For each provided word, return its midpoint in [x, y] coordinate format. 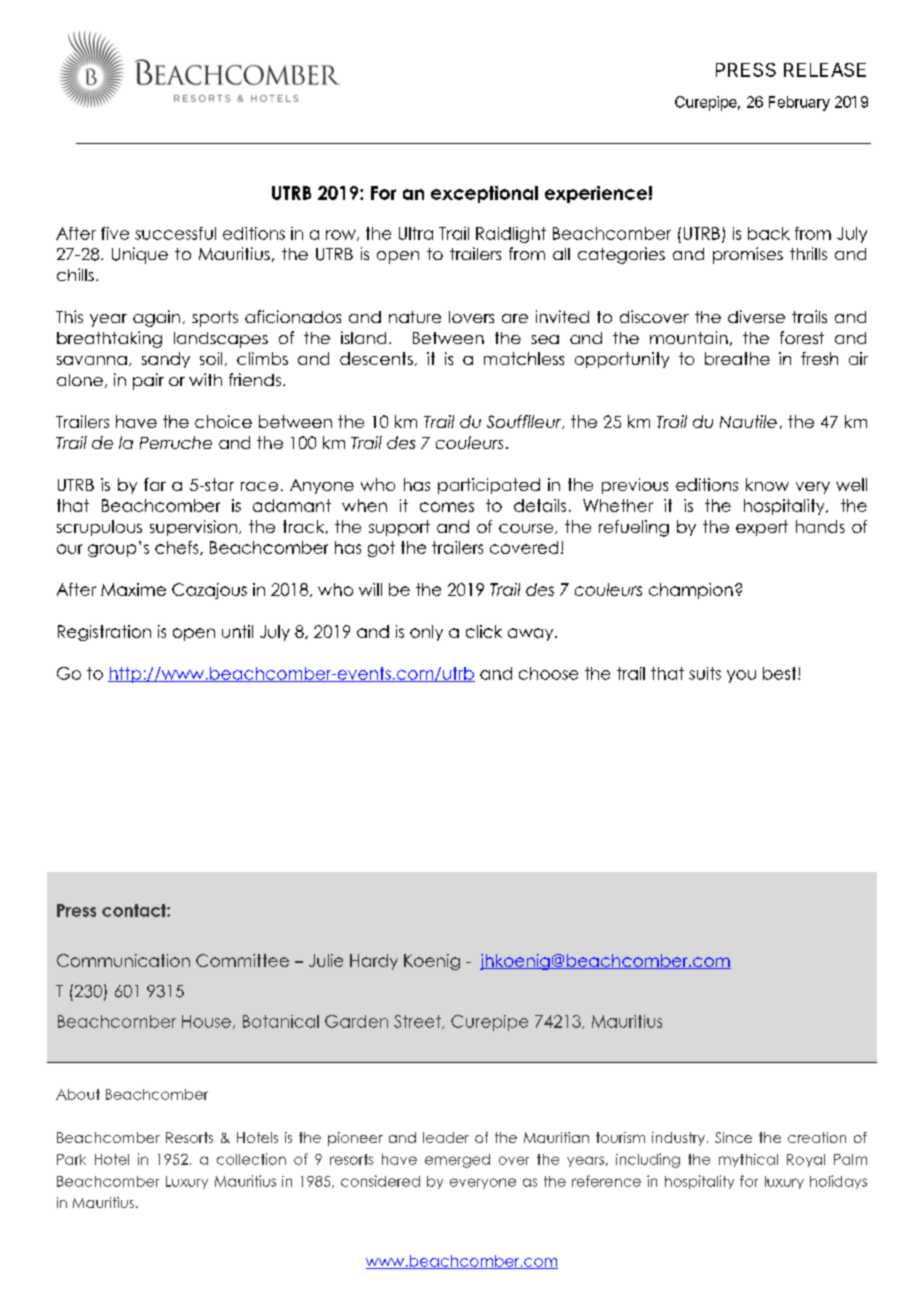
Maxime [133, 589]
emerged [457, 1161]
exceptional [484, 194]
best [781, 673]
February [799, 103]
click [484, 631]
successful [175, 233]
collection [251, 1159]
